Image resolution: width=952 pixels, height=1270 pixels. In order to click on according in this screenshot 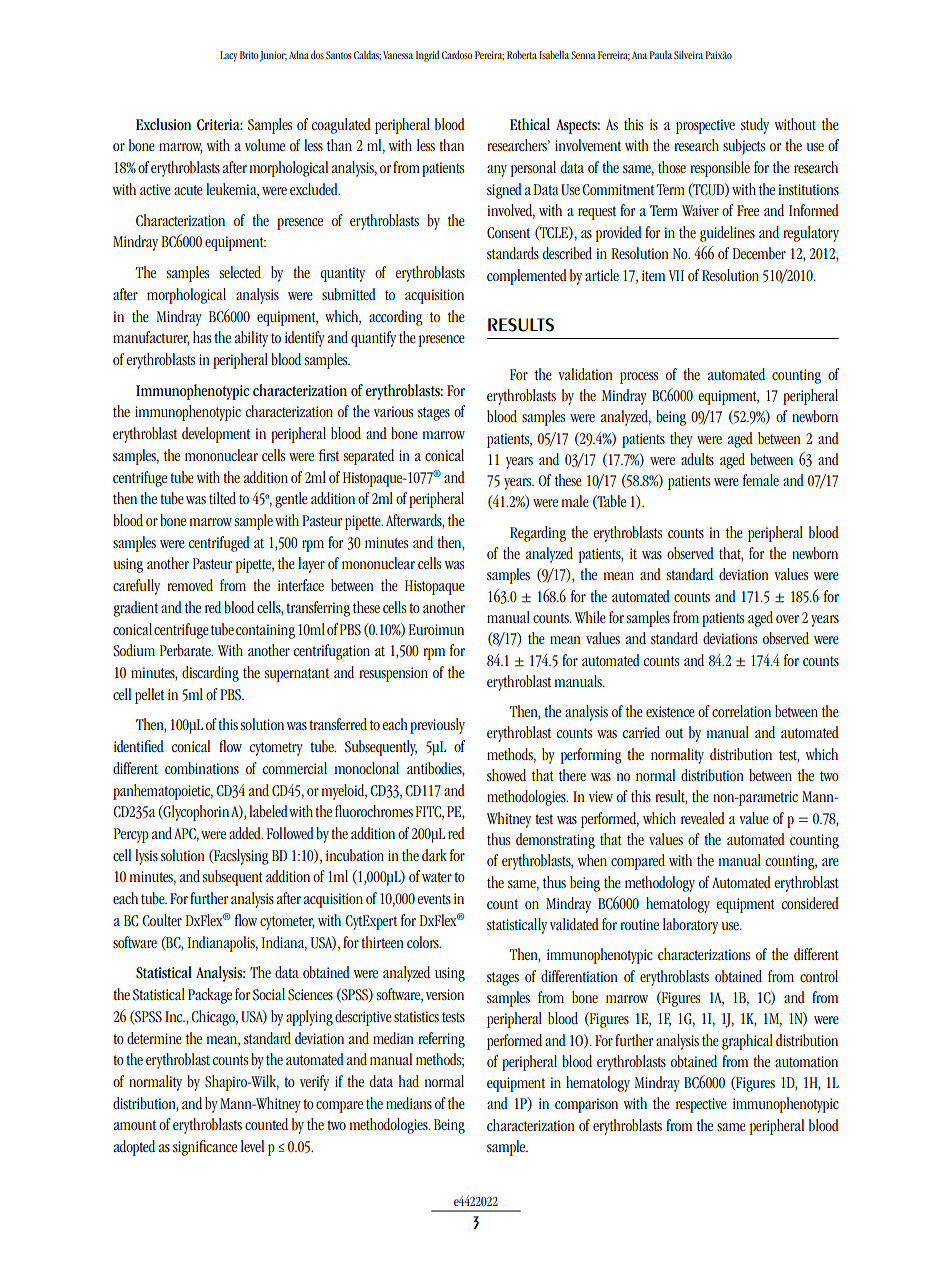, I will do `click(396, 318)`.
